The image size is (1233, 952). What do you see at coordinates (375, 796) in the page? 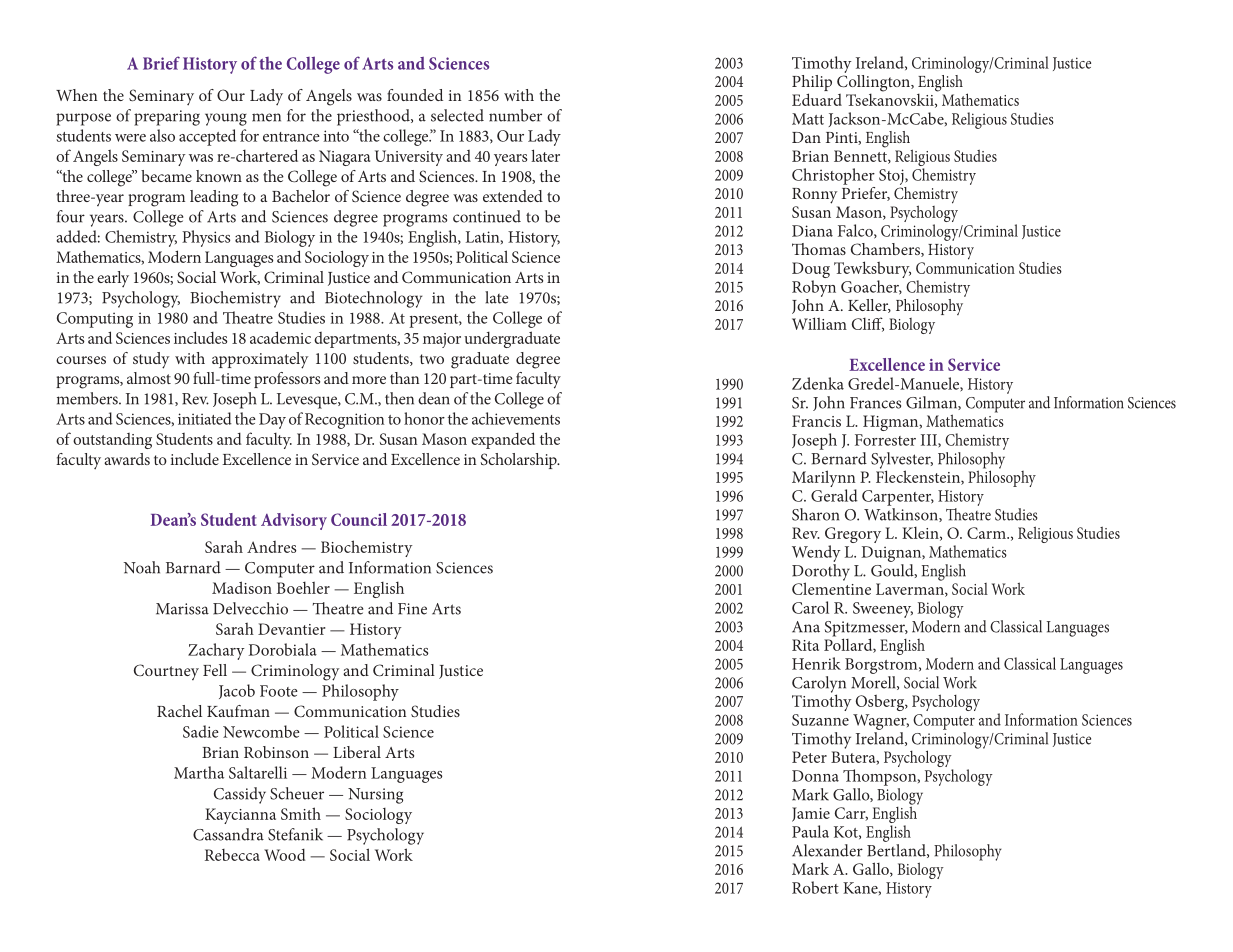
I see `Nursing` at bounding box center [375, 796].
